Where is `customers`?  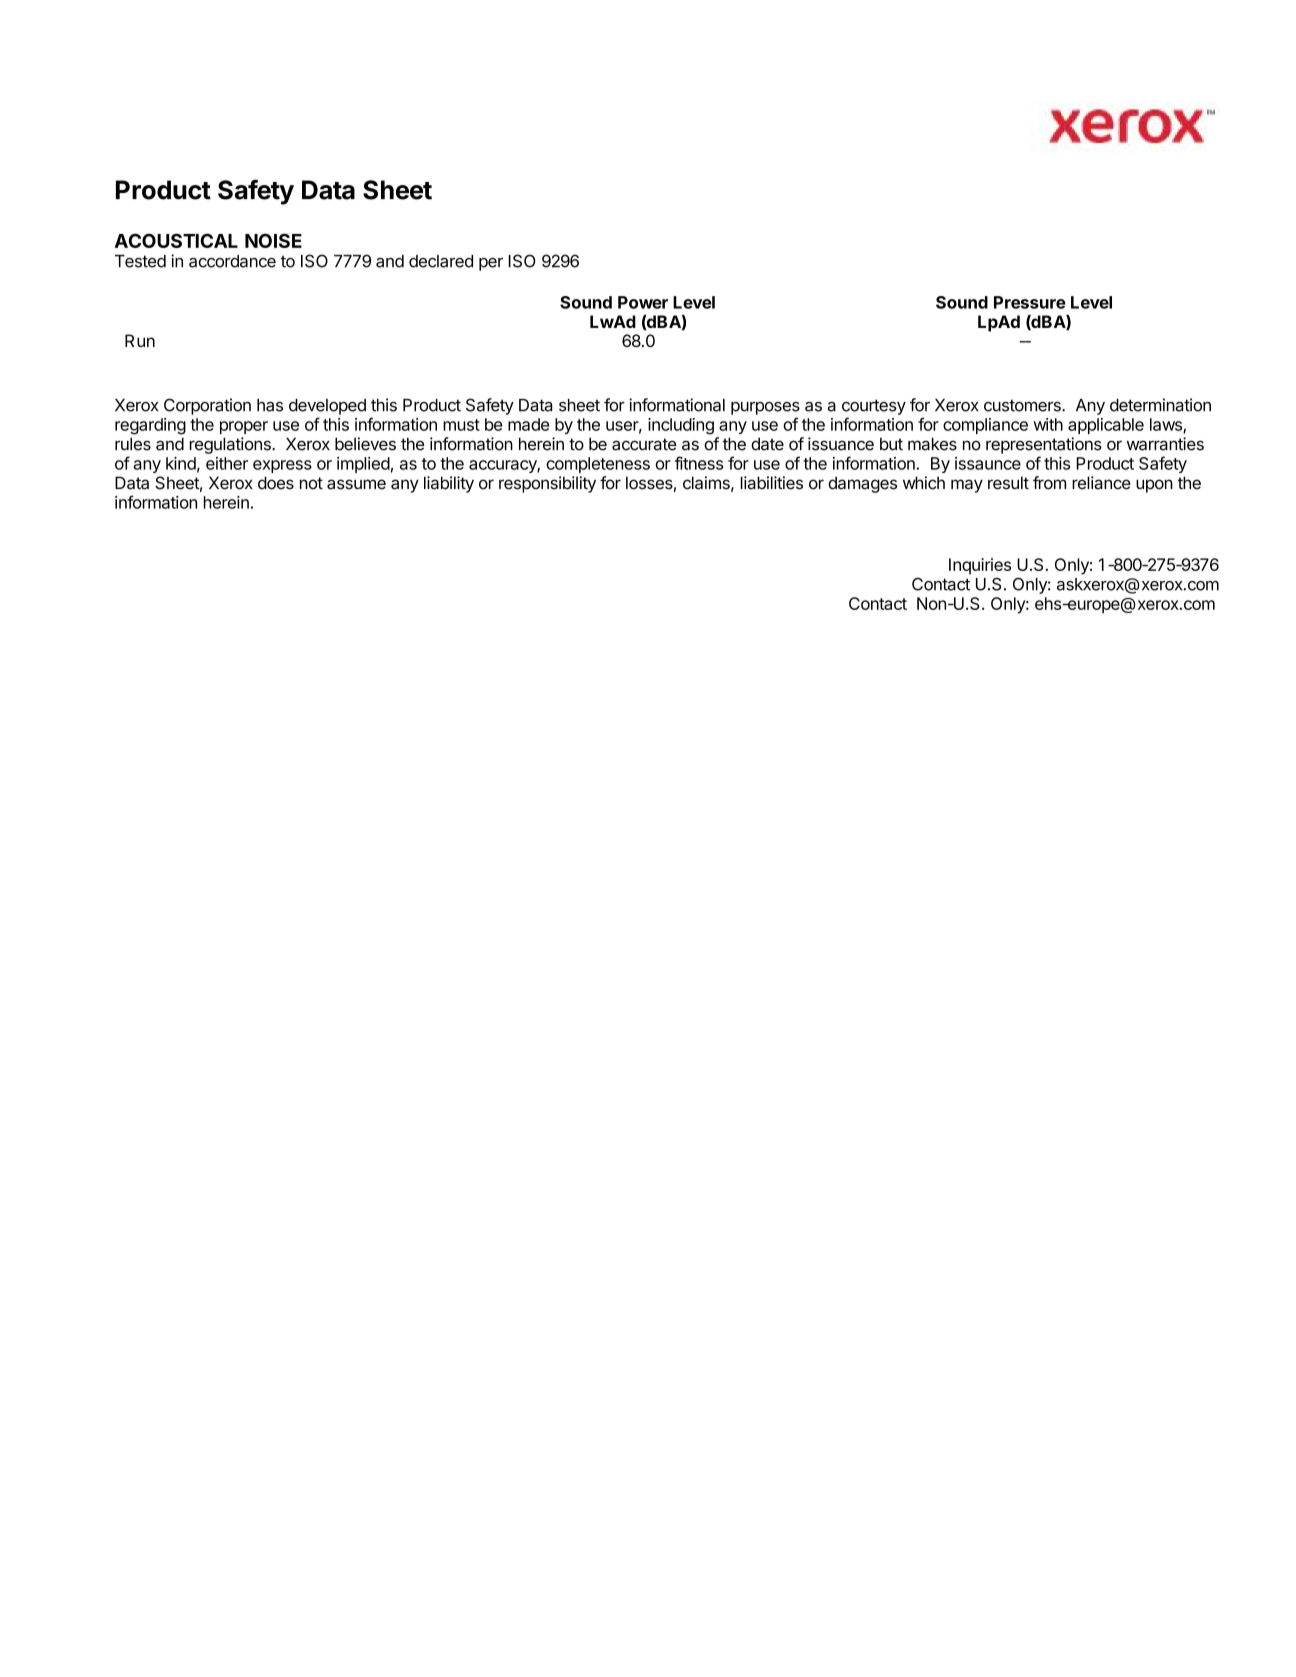
customers is located at coordinates (1023, 405).
